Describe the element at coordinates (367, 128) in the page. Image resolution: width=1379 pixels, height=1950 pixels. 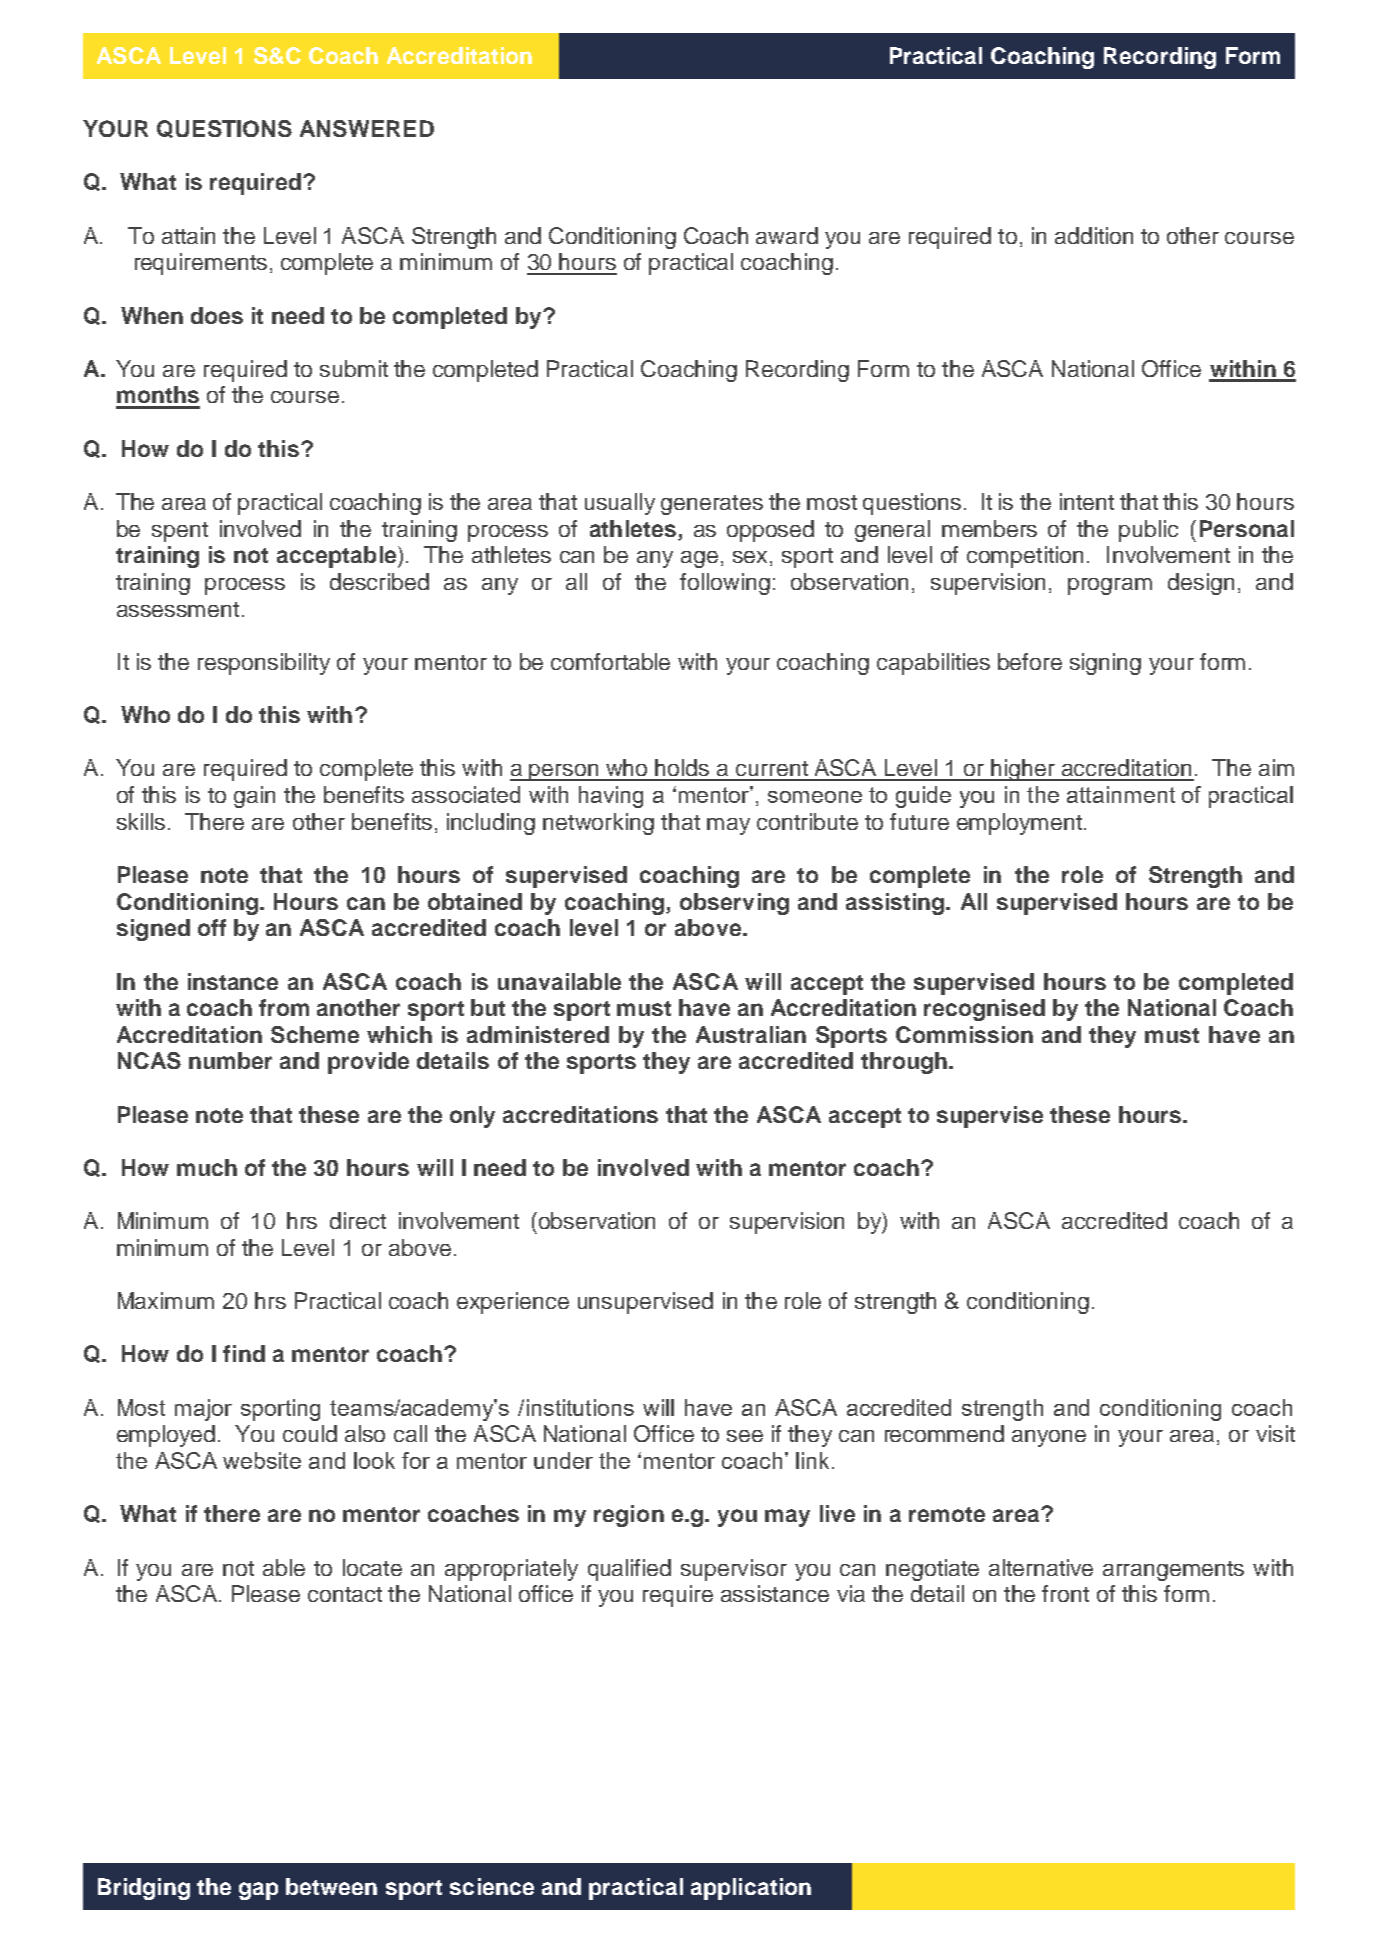
I see `ANSWERED` at that location.
